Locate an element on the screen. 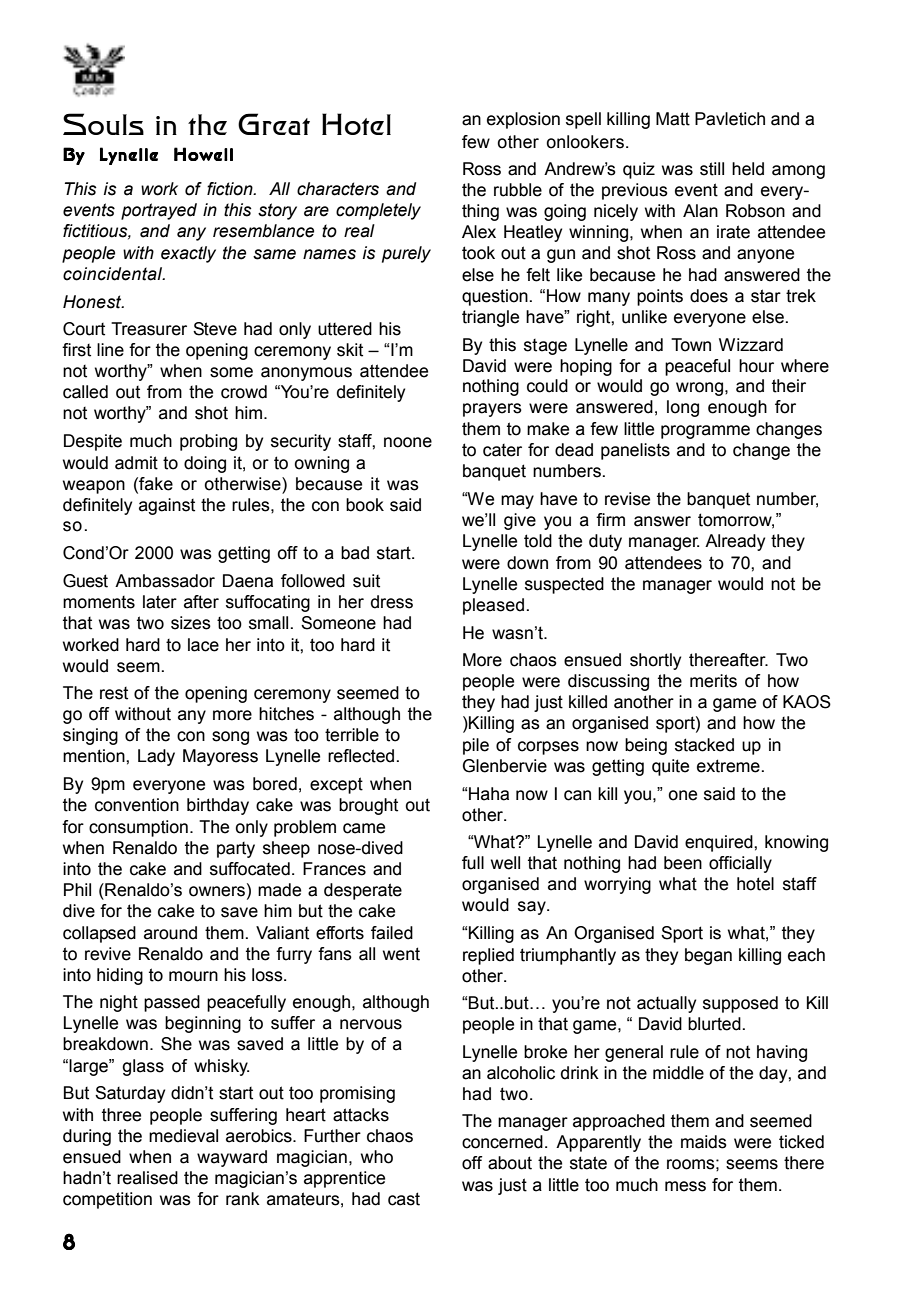 Image resolution: width=924 pixels, height=1313 pixels. began is located at coordinates (708, 956).
